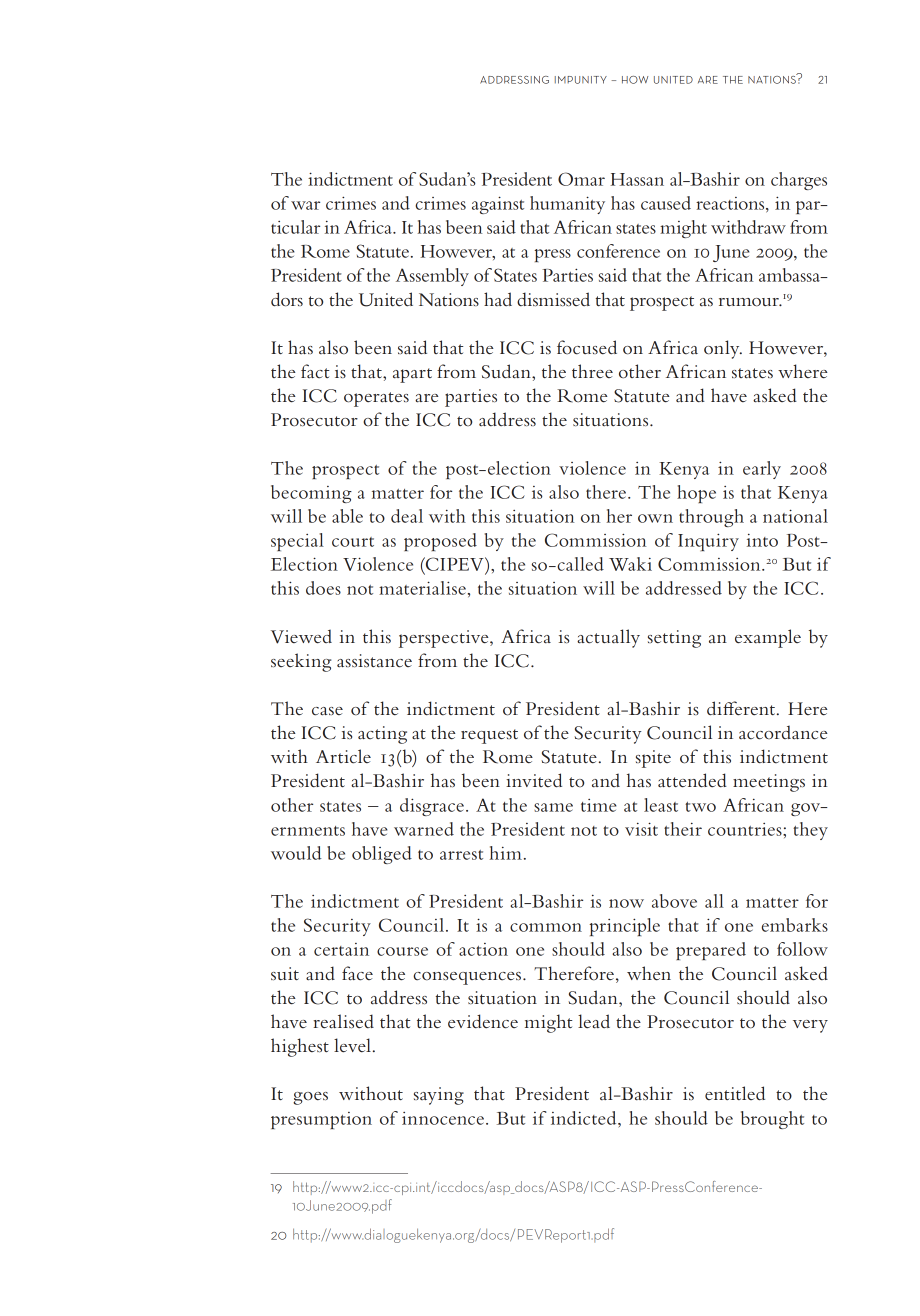 This screenshot has height=1316, width=920. Describe the element at coordinates (546, 927) in the screenshot. I see `common` at that location.
